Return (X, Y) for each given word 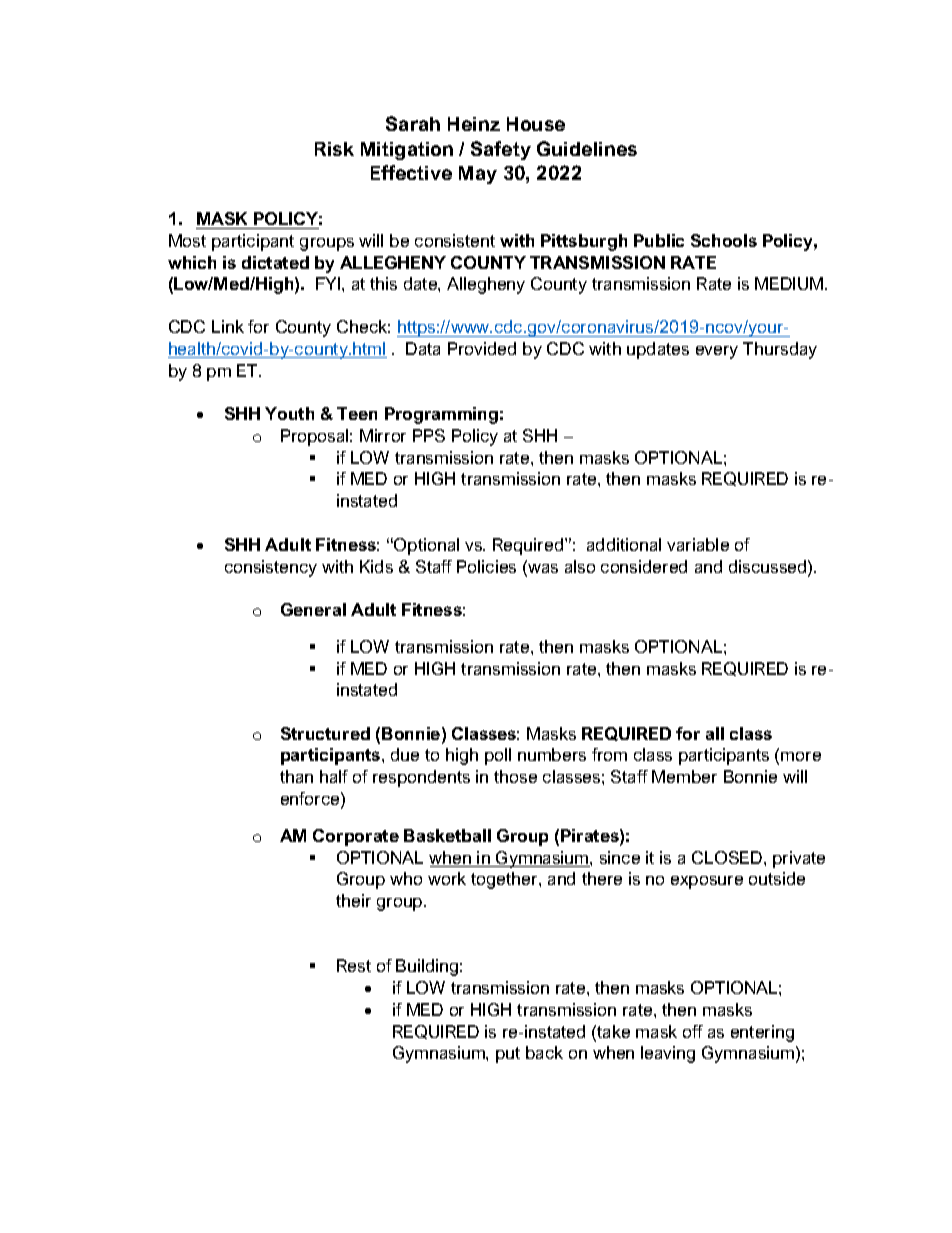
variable (698, 544)
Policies (486, 566)
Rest (354, 965)
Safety (501, 150)
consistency (271, 568)
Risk (334, 149)
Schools (724, 240)
